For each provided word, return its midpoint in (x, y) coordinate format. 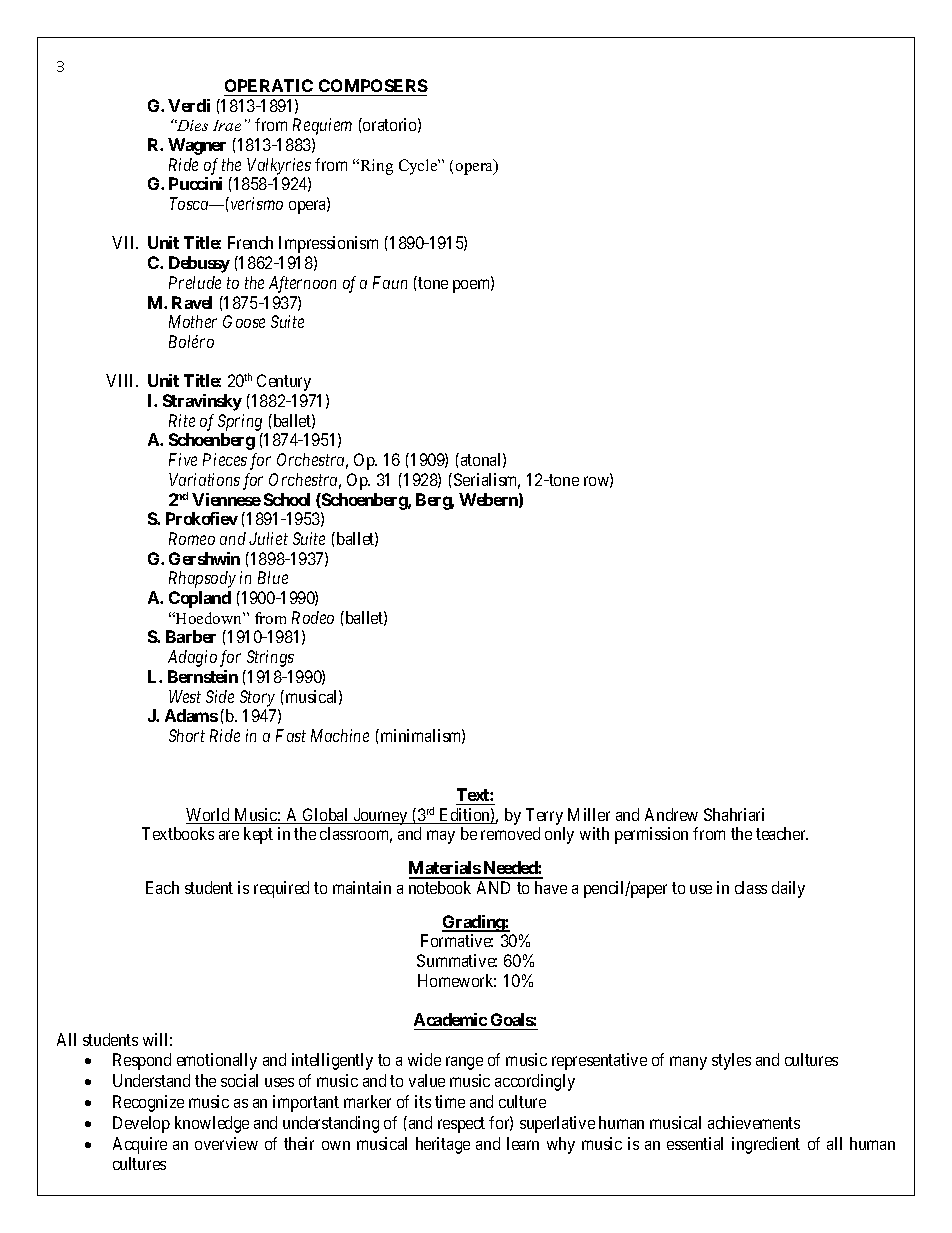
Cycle (419, 167)
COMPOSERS (372, 87)
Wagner (197, 146)
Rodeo (313, 617)
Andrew (671, 814)
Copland (200, 599)
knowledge (212, 1124)
